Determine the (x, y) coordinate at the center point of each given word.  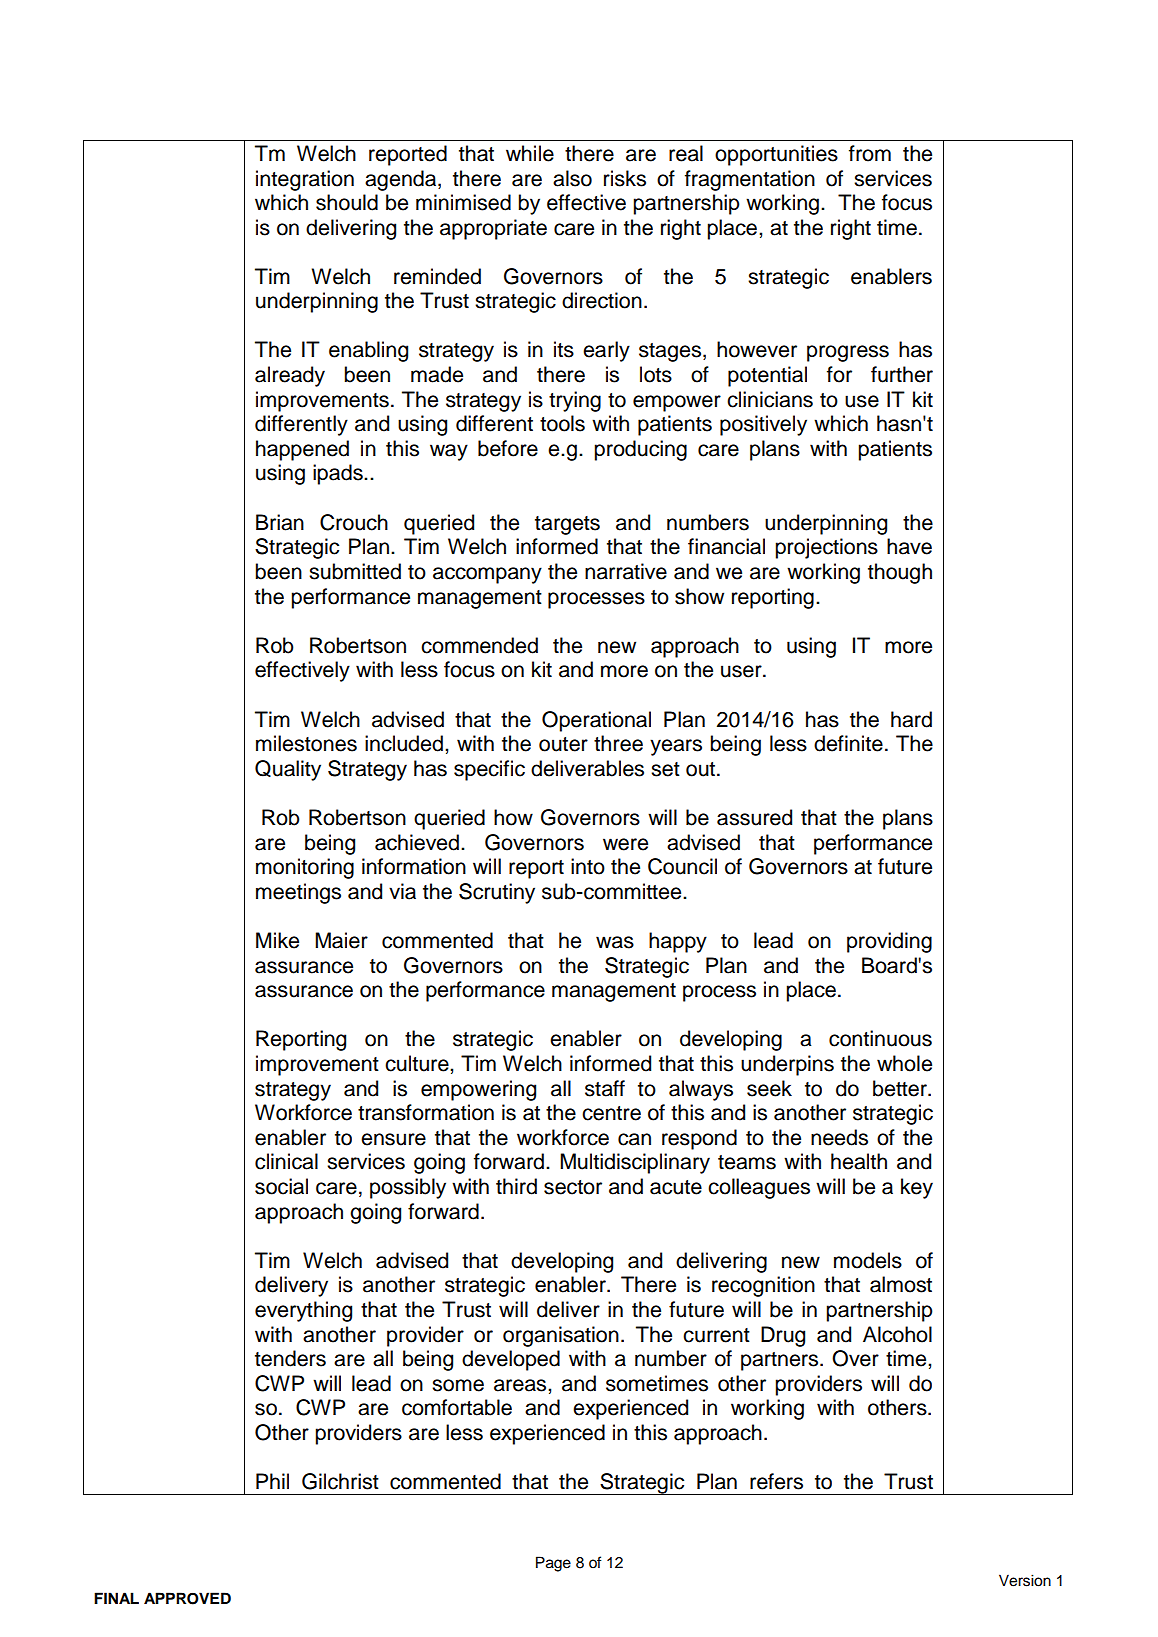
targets (567, 525)
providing (889, 942)
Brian (280, 522)
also (572, 178)
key (917, 1188)
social (281, 1186)
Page (553, 1564)
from (870, 153)
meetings (298, 893)
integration (305, 180)
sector (573, 1187)
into (588, 866)
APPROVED (187, 1598)
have (909, 546)
